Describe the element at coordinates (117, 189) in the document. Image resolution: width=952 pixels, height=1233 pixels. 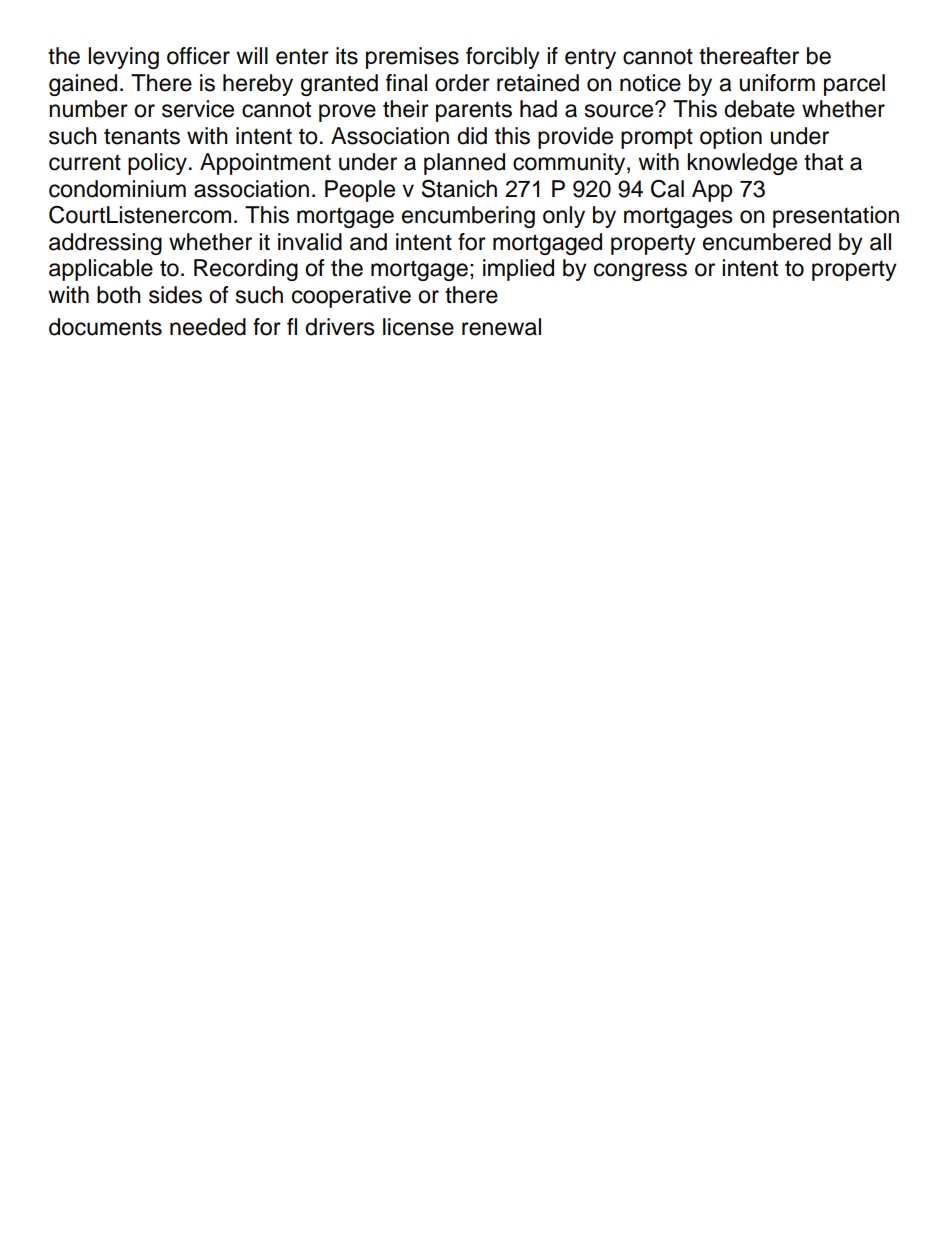
I see `condominium` at that location.
